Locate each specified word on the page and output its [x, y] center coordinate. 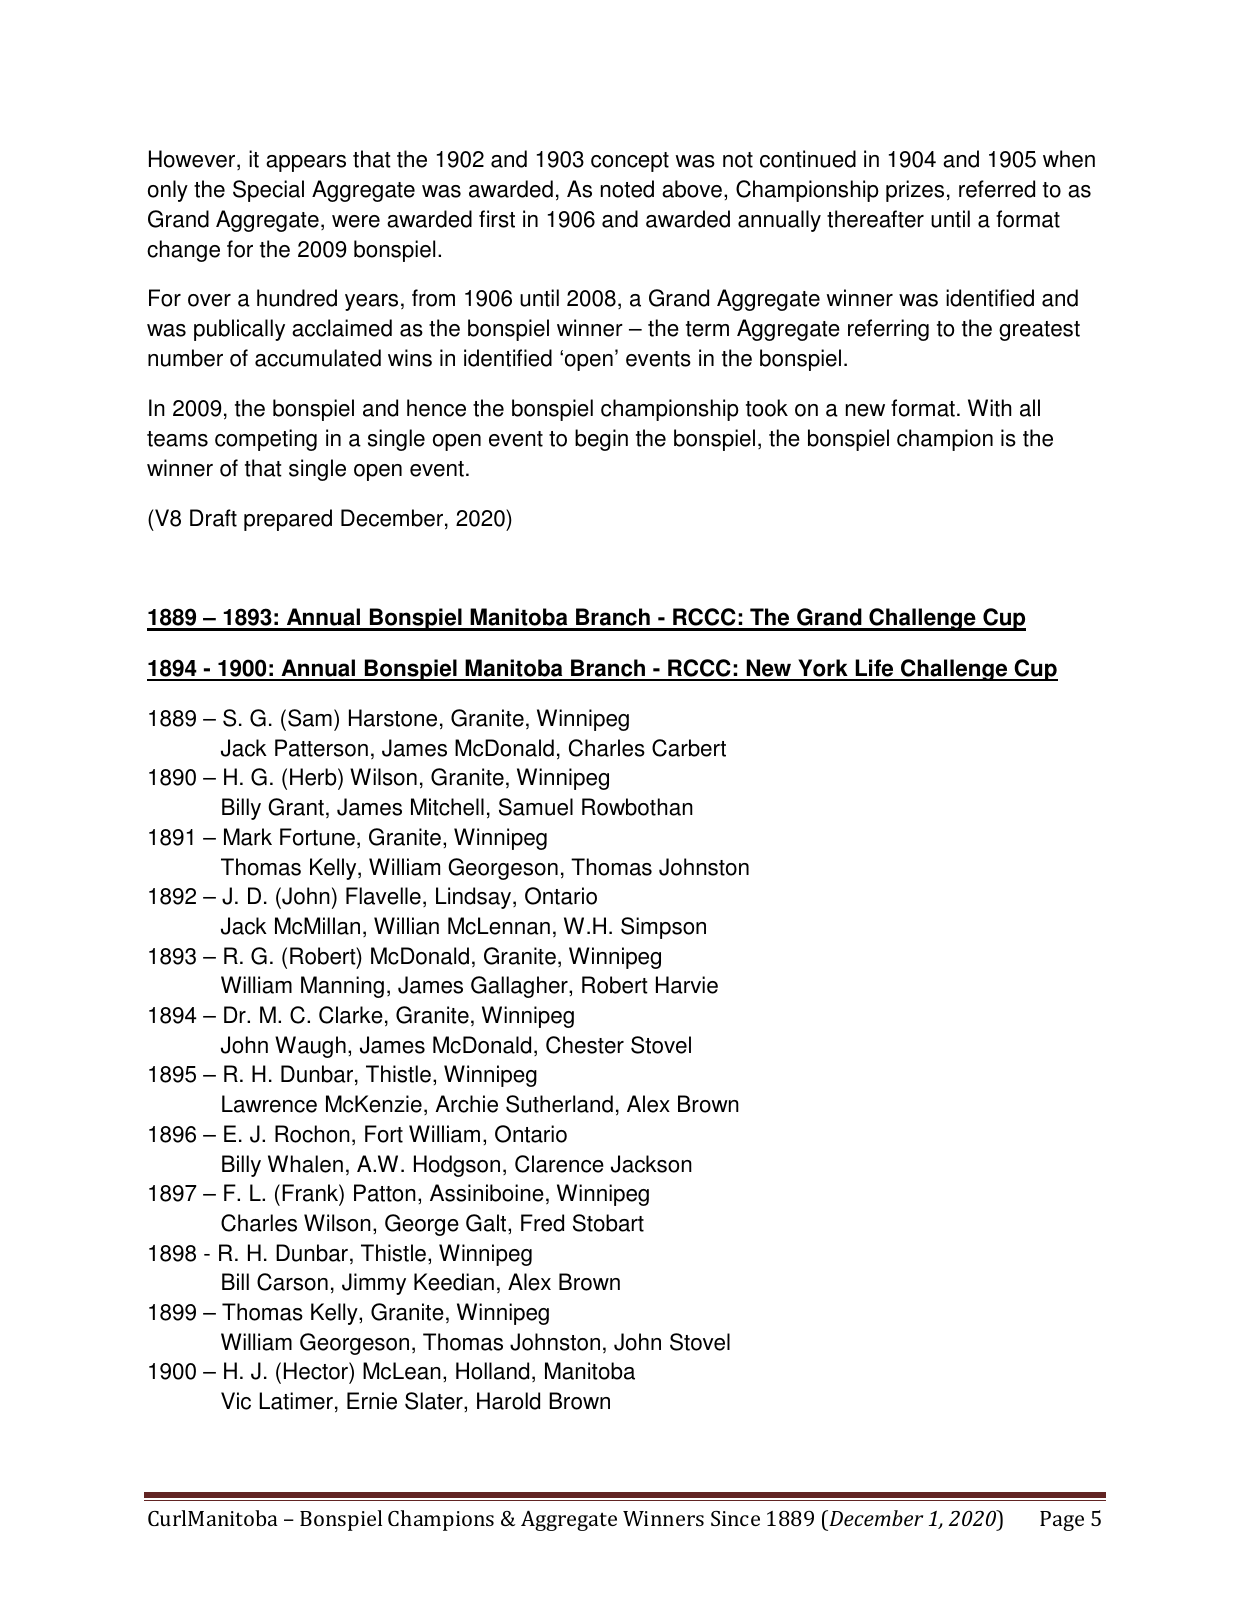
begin [601, 440]
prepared [288, 520]
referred [997, 189]
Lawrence [269, 1104]
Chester [585, 1045]
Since [735, 1518]
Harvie [687, 985]
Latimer [296, 1401]
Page [1062, 1521]
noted [627, 189]
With [989, 408]
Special [268, 191]
